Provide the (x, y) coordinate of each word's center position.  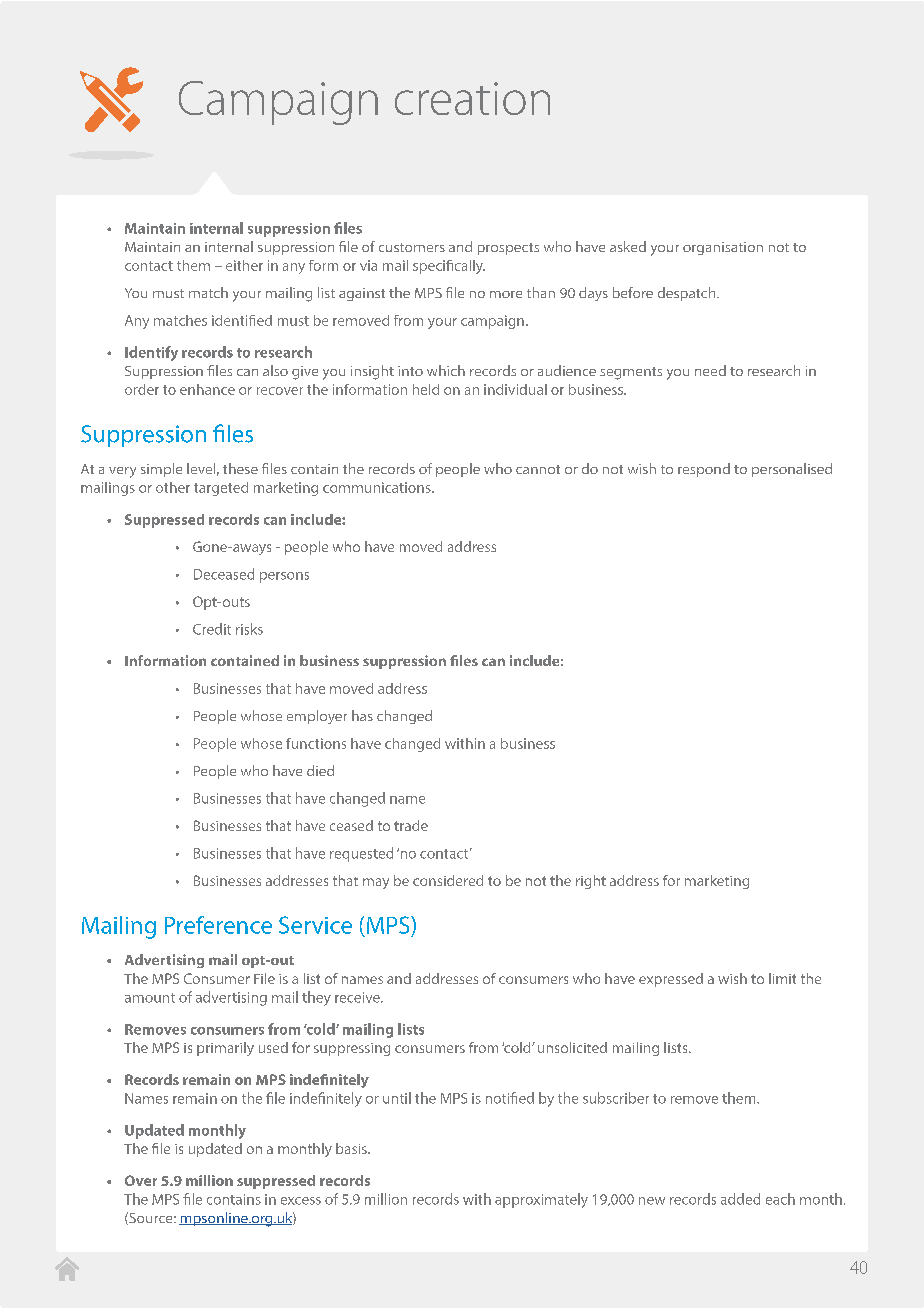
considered (448, 880)
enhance (207, 389)
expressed (671, 980)
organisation (723, 248)
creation (472, 98)
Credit (212, 629)
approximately (541, 1200)
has (362, 715)
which (446, 370)
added (740, 1199)
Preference (218, 925)
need (710, 370)
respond (704, 470)
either (244, 265)
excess (301, 1201)
